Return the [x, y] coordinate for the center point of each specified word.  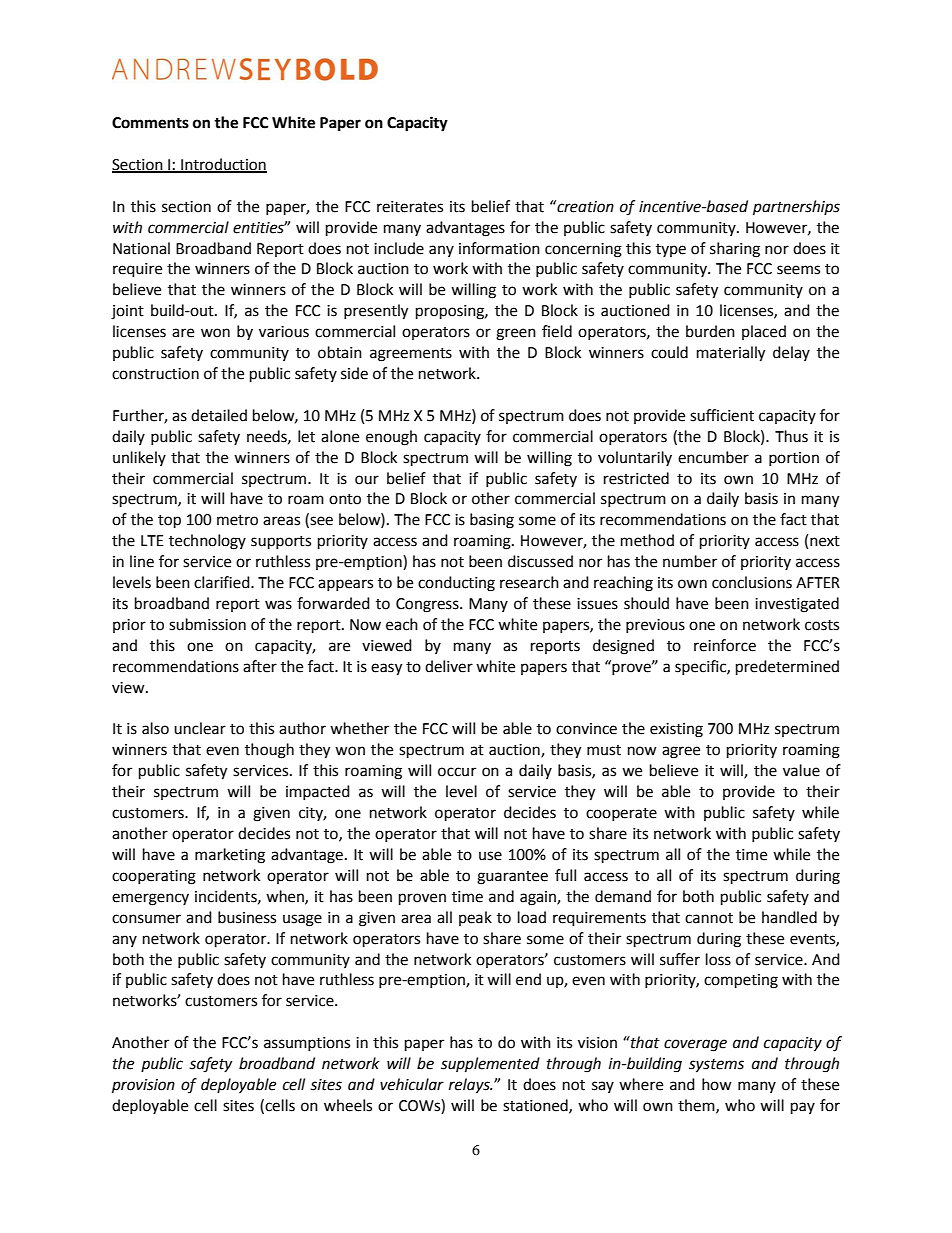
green [516, 334]
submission [207, 624]
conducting [456, 584]
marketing [230, 856]
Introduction [223, 165]
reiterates [410, 207]
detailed [219, 415]
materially [731, 354]
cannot [709, 918]
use [490, 856]
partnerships [796, 208]
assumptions [307, 1044]
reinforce [725, 645]
